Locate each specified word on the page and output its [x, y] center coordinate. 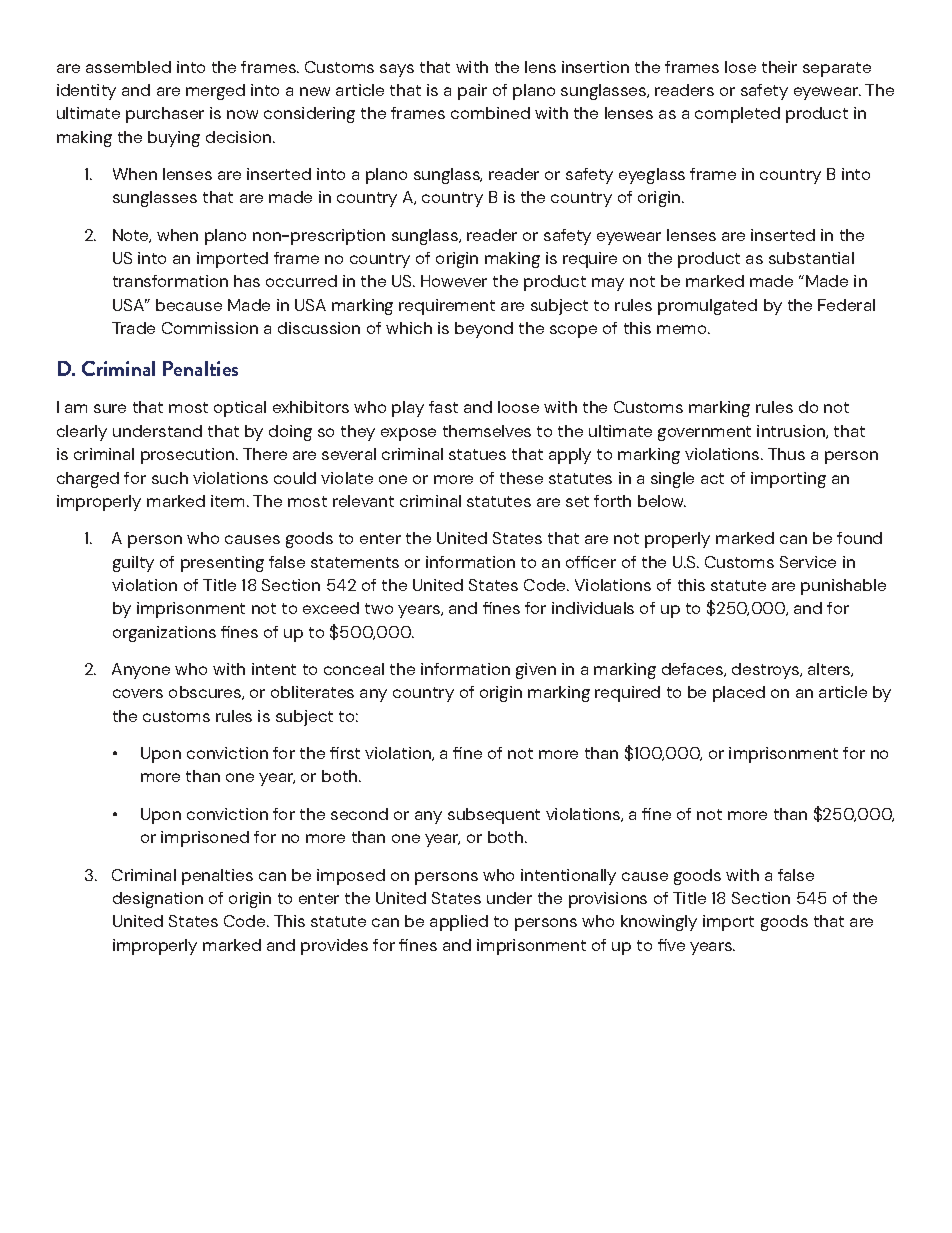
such [170, 478]
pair [472, 92]
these [521, 478]
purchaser [165, 115]
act [712, 478]
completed [737, 115]
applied [459, 923]
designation [158, 900]
